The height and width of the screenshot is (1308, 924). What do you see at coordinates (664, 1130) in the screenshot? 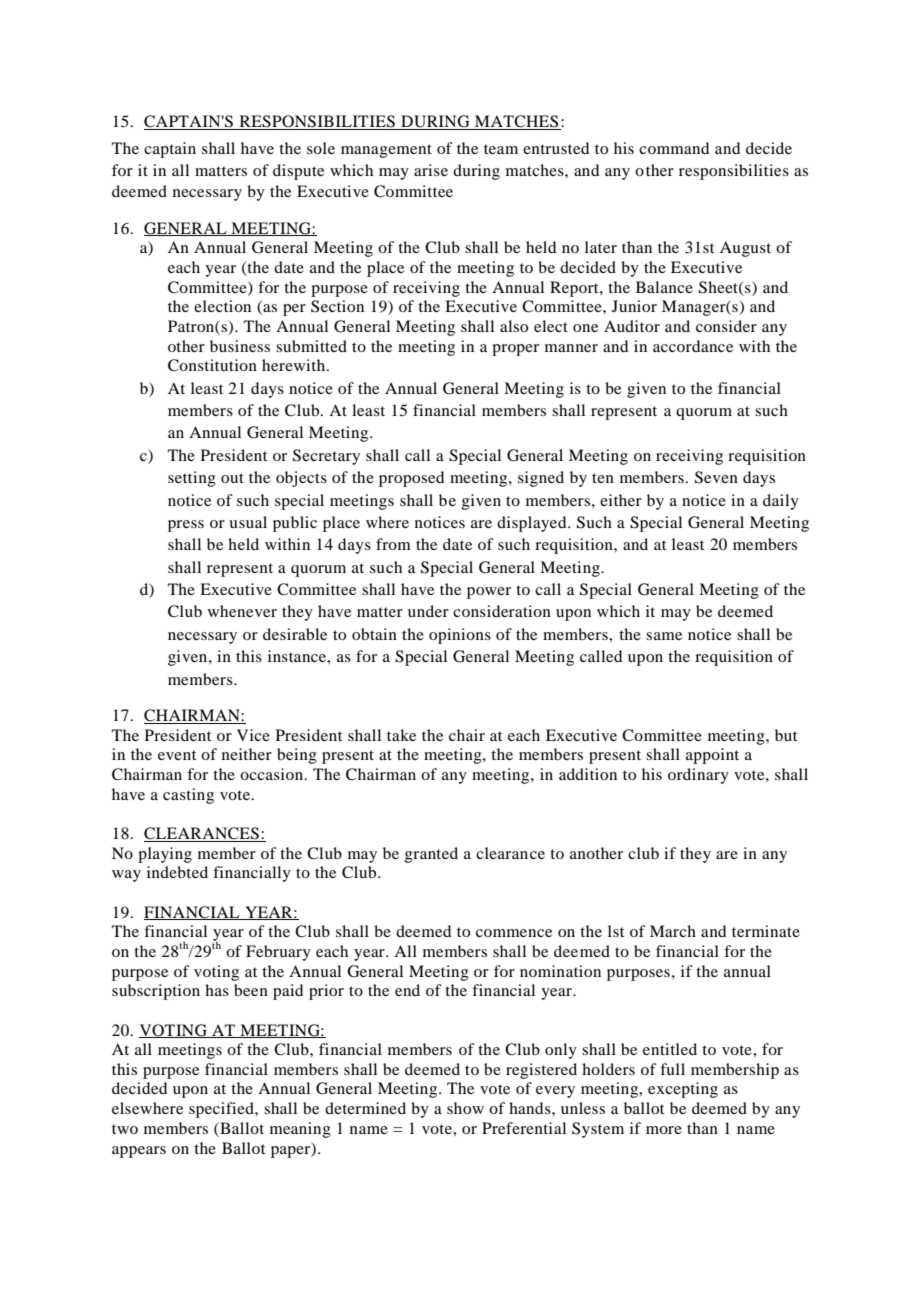
I see `more` at bounding box center [664, 1130].
